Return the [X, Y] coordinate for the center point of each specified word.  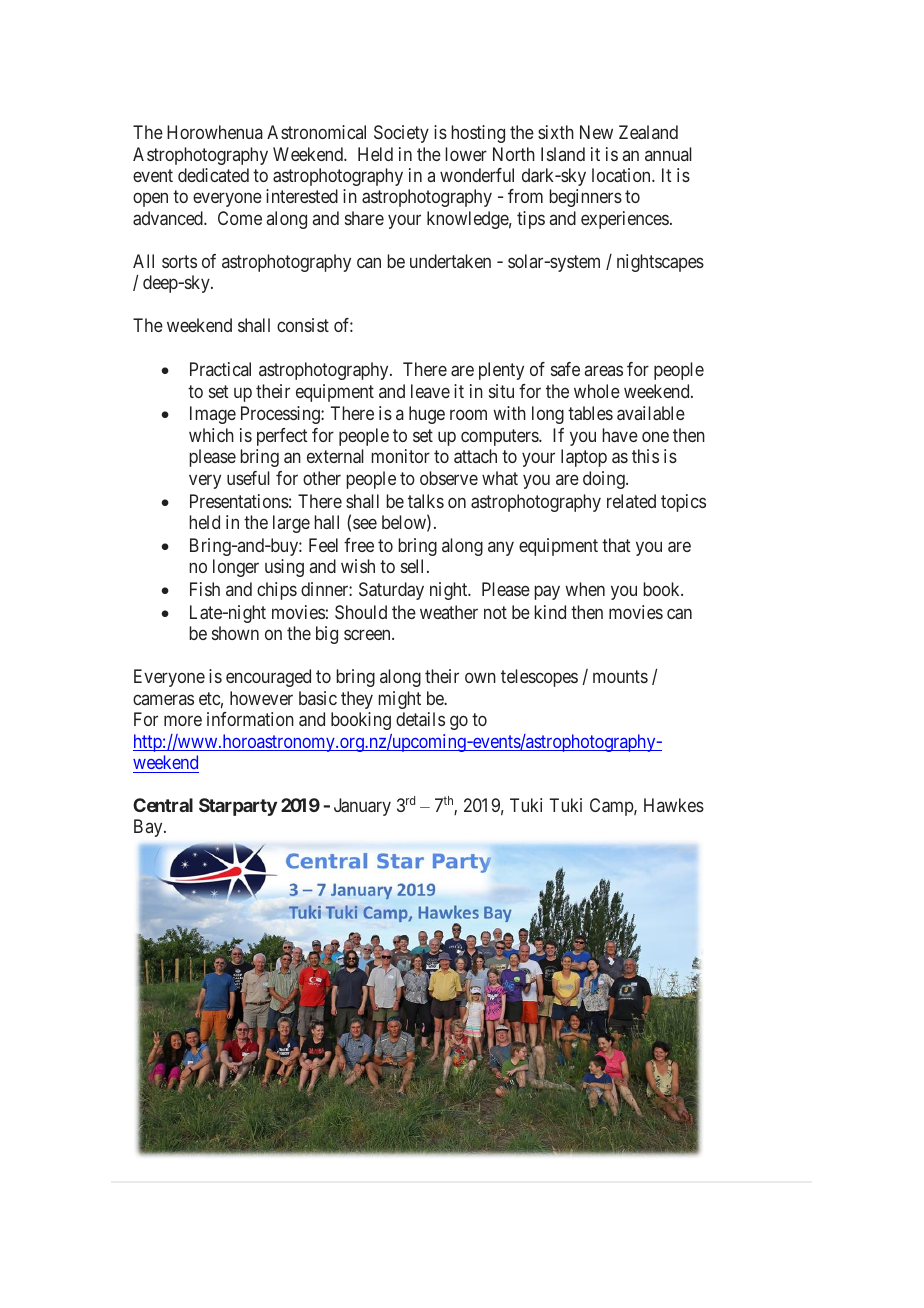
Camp [612, 807]
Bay [149, 828]
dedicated [213, 175]
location [622, 175]
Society [401, 134]
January [362, 807]
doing [605, 480]
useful [248, 478]
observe [449, 478]
